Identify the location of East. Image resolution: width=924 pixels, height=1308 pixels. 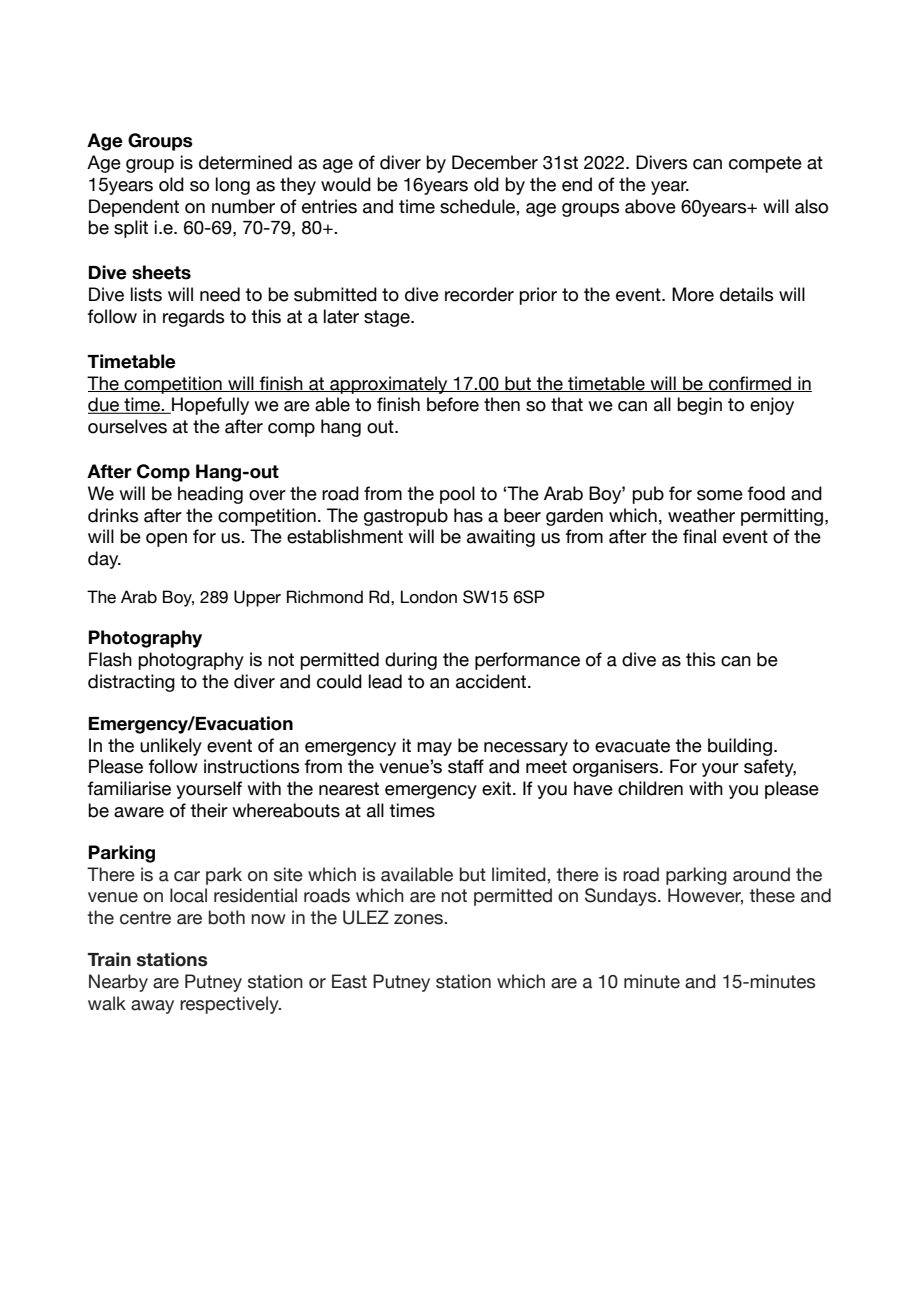
(349, 981).
